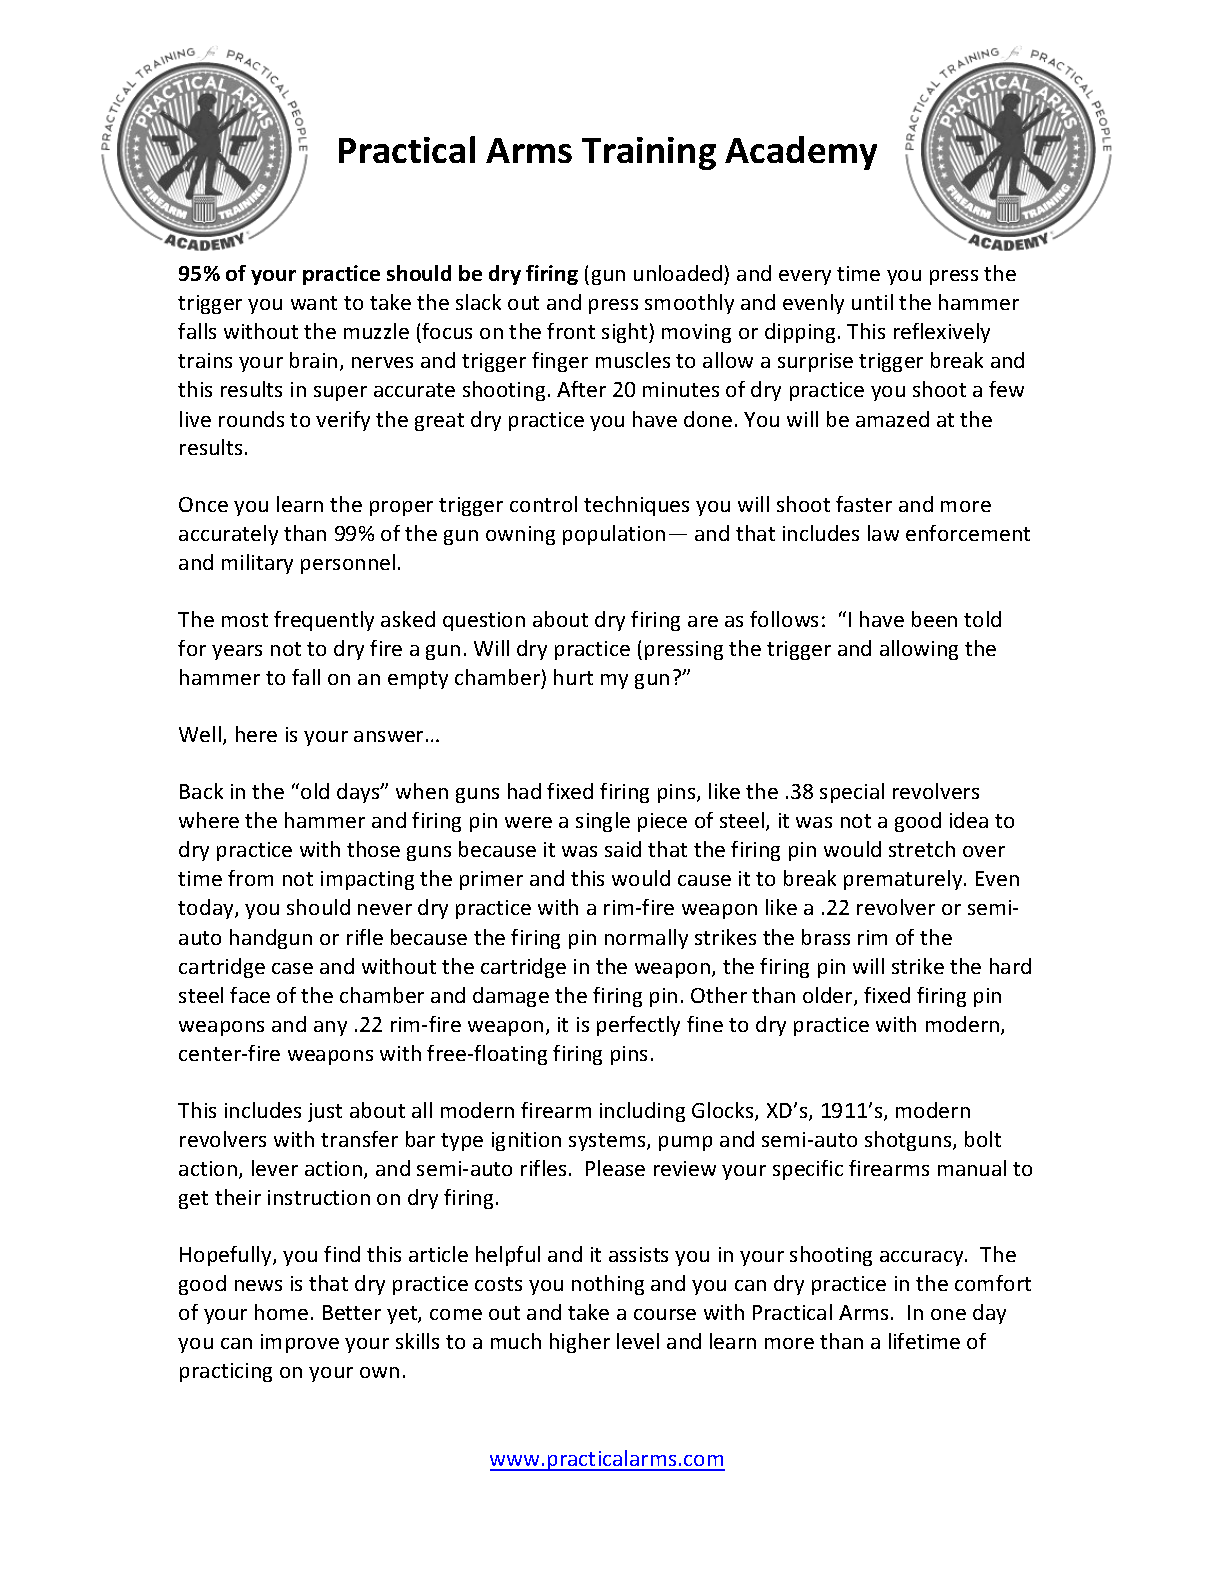  I want to click on special, so click(852, 793).
